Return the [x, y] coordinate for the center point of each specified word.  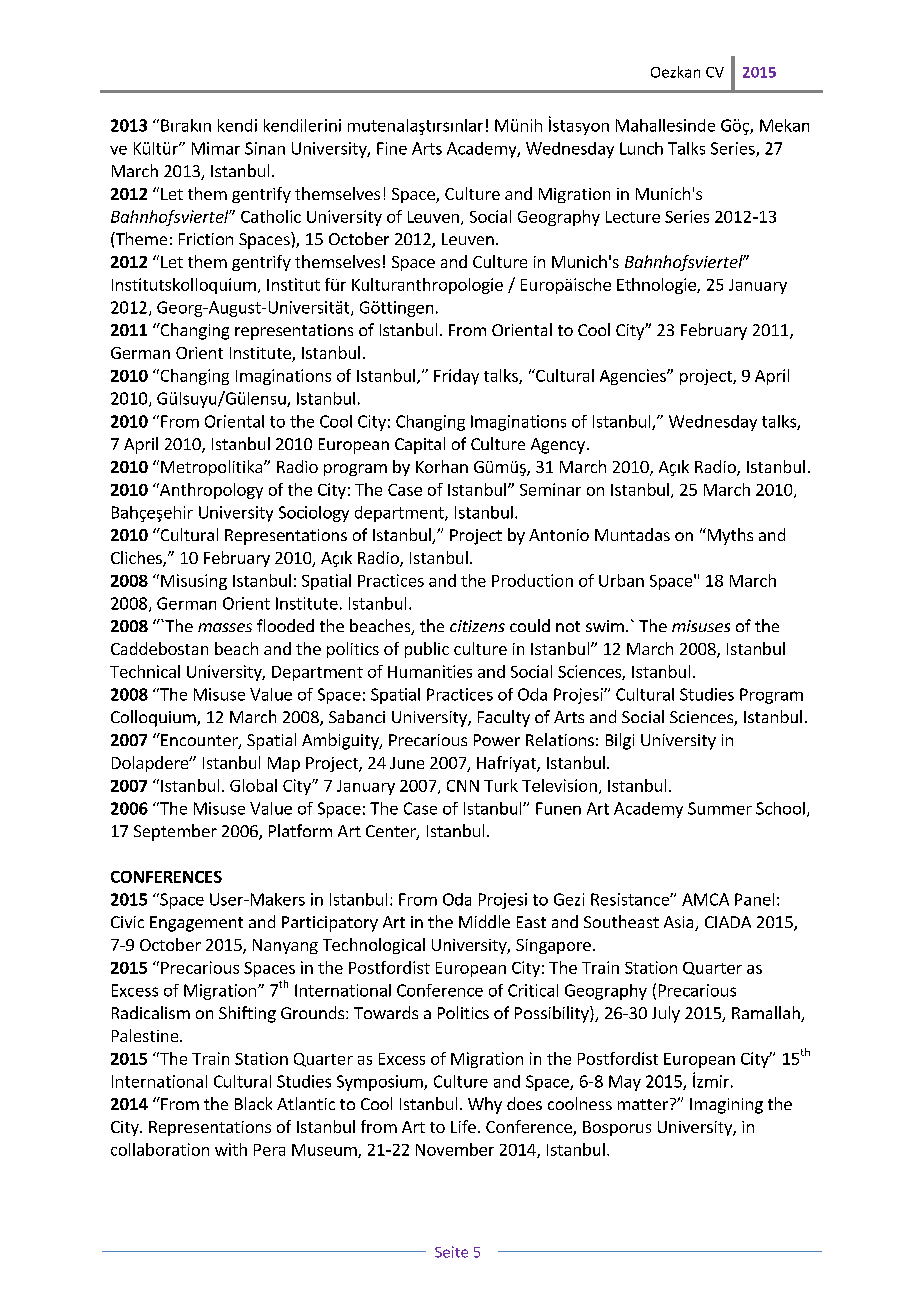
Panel [754, 899]
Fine [392, 148]
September [175, 832]
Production [532, 580]
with [231, 1149]
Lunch [641, 148]
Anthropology [210, 491]
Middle [484, 921]
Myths [729, 536]
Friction [206, 239]
